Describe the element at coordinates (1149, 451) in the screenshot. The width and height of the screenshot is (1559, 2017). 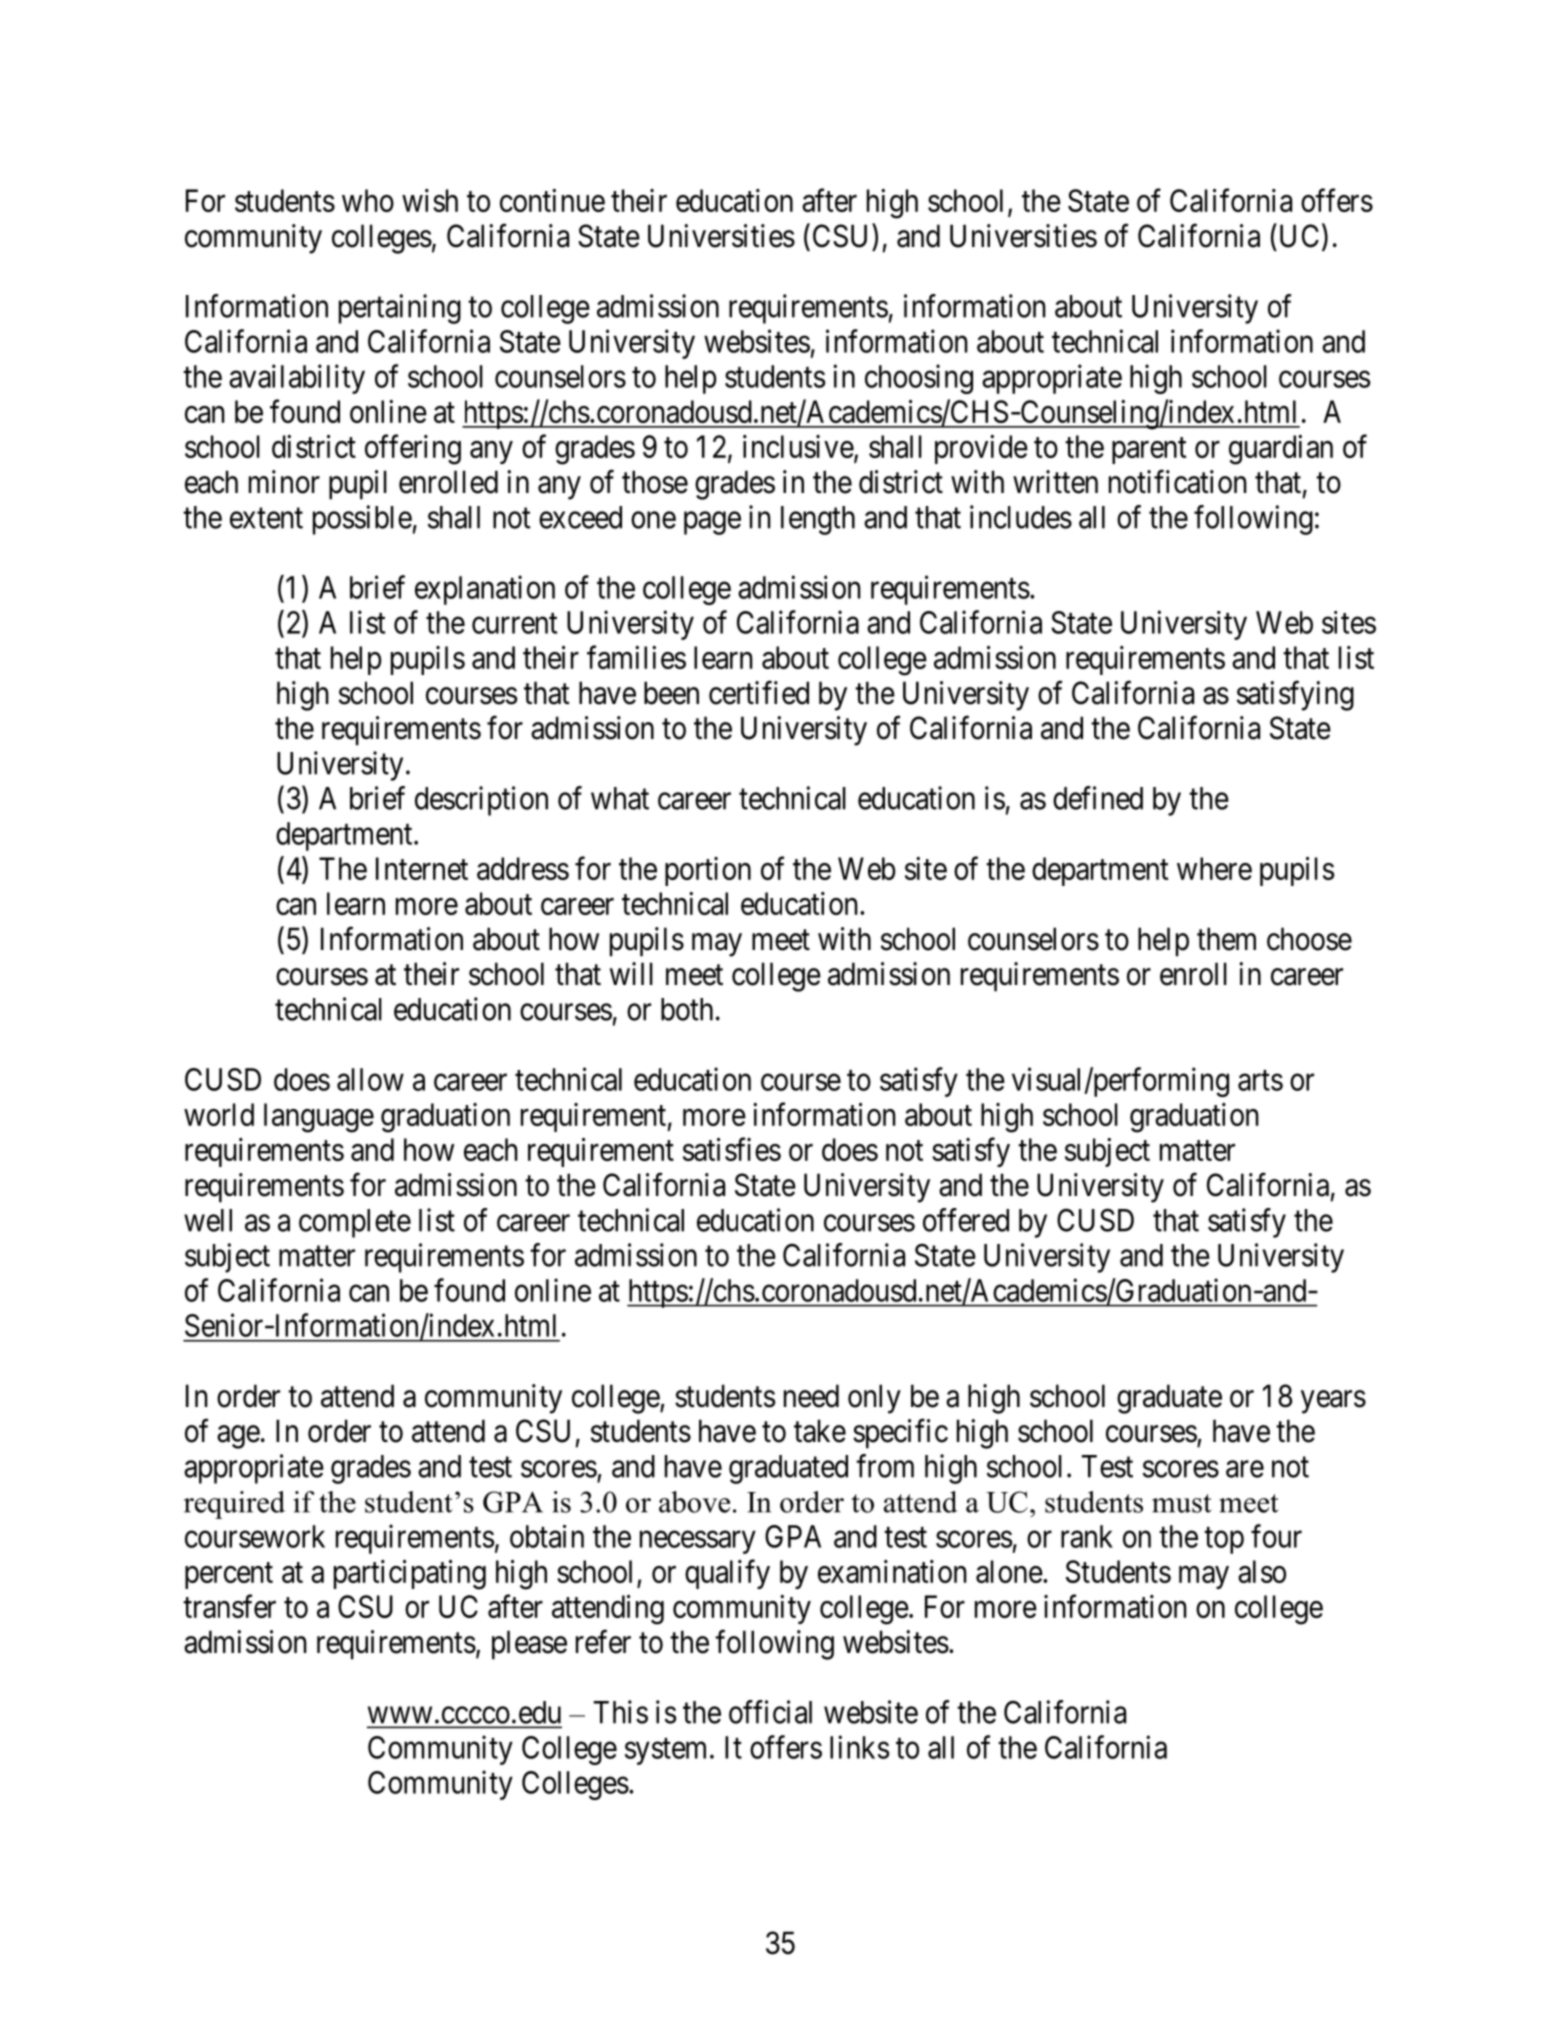
I see `parent` at that location.
